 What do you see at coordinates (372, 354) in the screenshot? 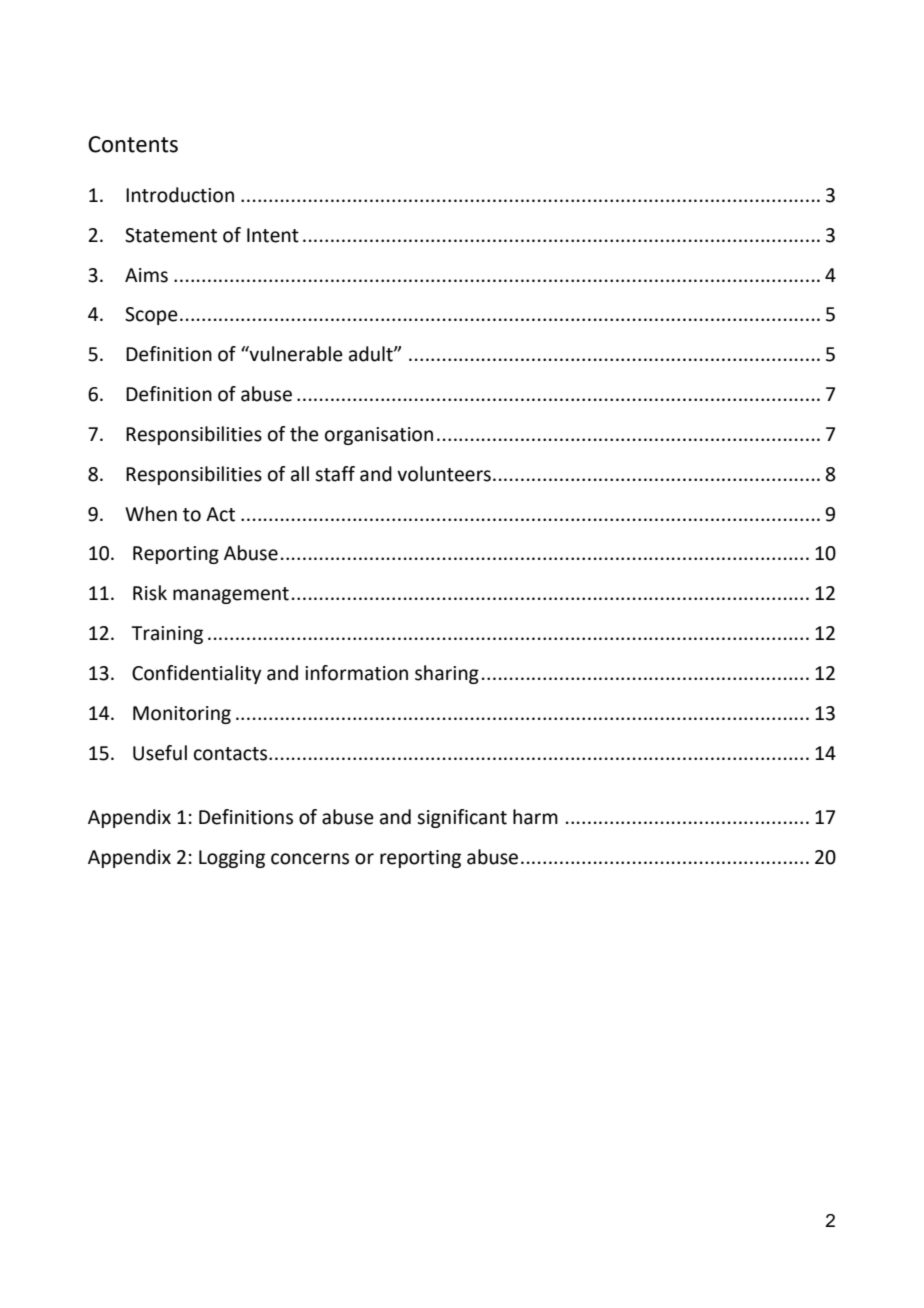
I see `adult` at bounding box center [372, 354].
